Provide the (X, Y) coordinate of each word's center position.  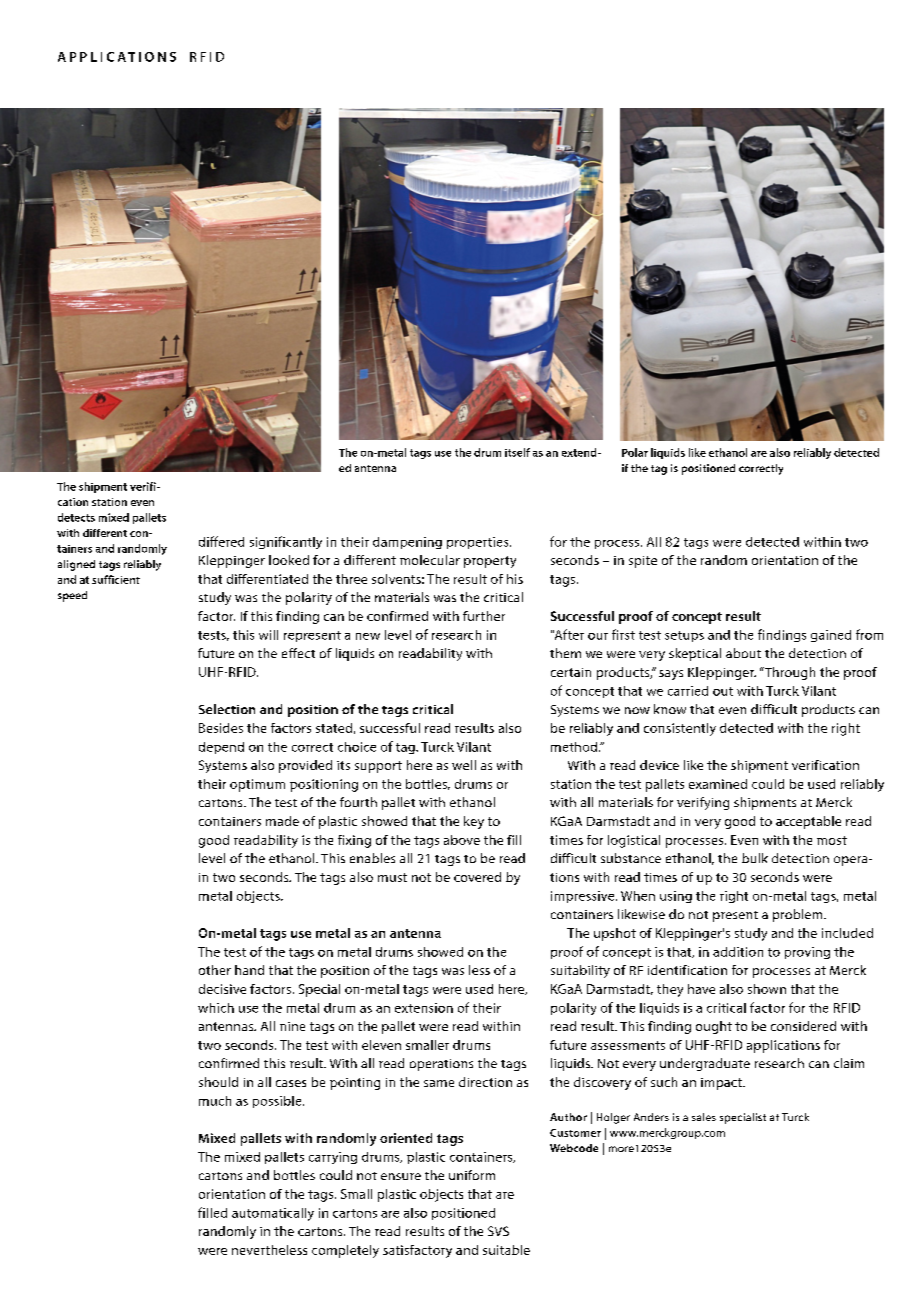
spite (643, 562)
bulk (755, 858)
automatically (273, 1214)
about (743, 653)
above (462, 840)
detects (76, 517)
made (282, 821)
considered (803, 1026)
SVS (498, 1231)
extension (424, 1008)
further (484, 616)
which (216, 1008)
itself (517, 452)
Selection (227, 709)
